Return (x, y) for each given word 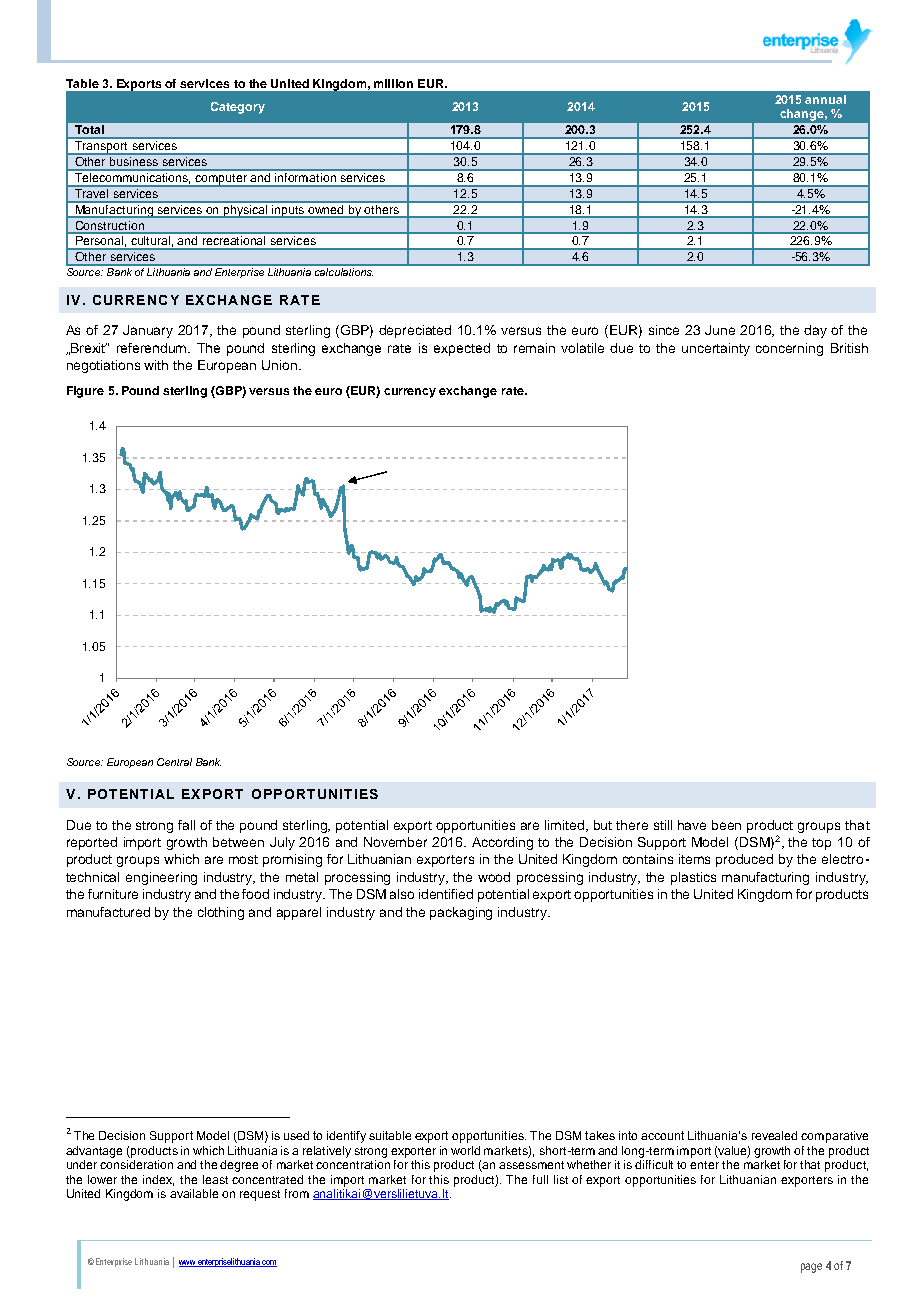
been (726, 825)
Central (174, 762)
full (540, 1179)
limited (566, 826)
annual (825, 99)
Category (238, 108)
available (194, 1193)
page (811, 1268)
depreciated (415, 331)
